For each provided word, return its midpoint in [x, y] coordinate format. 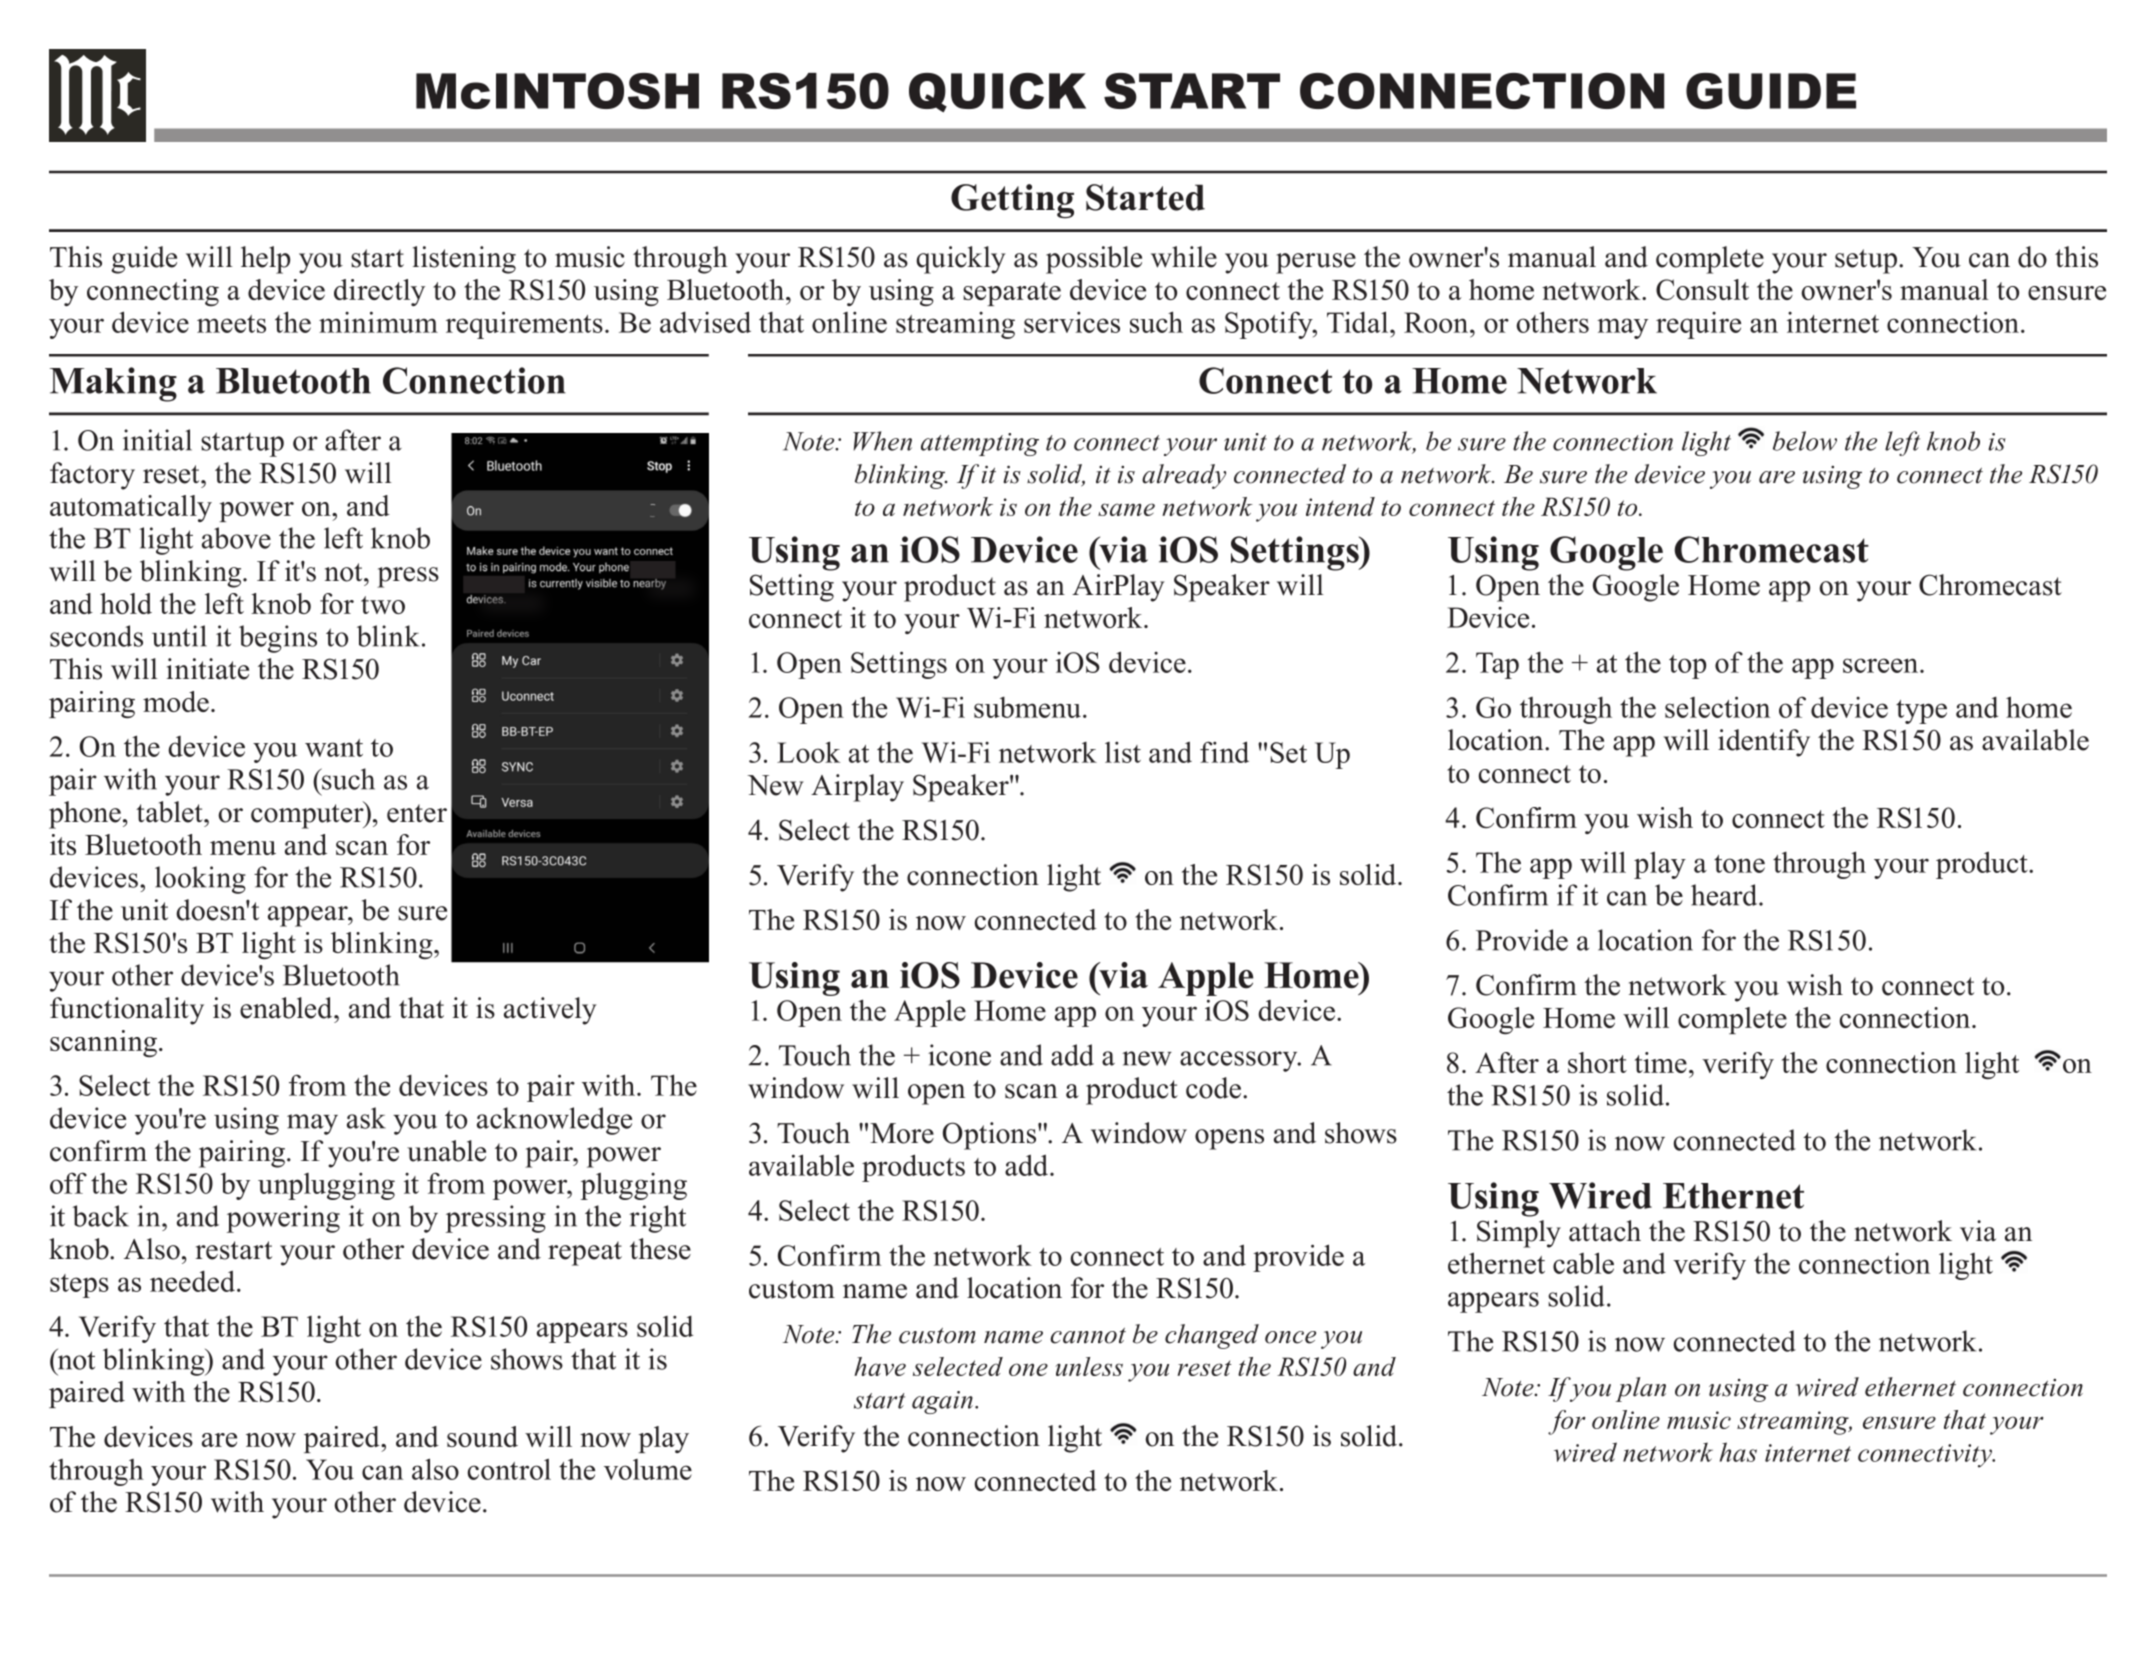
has [1738, 1452]
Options [991, 1136]
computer [308, 815]
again [942, 1402]
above [236, 538]
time [1661, 1062]
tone [1739, 864]
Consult [1702, 289]
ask [366, 1118]
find [1224, 752]
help [265, 260]
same [1126, 509]
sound [482, 1436]
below [1805, 441]
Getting [1012, 201]
